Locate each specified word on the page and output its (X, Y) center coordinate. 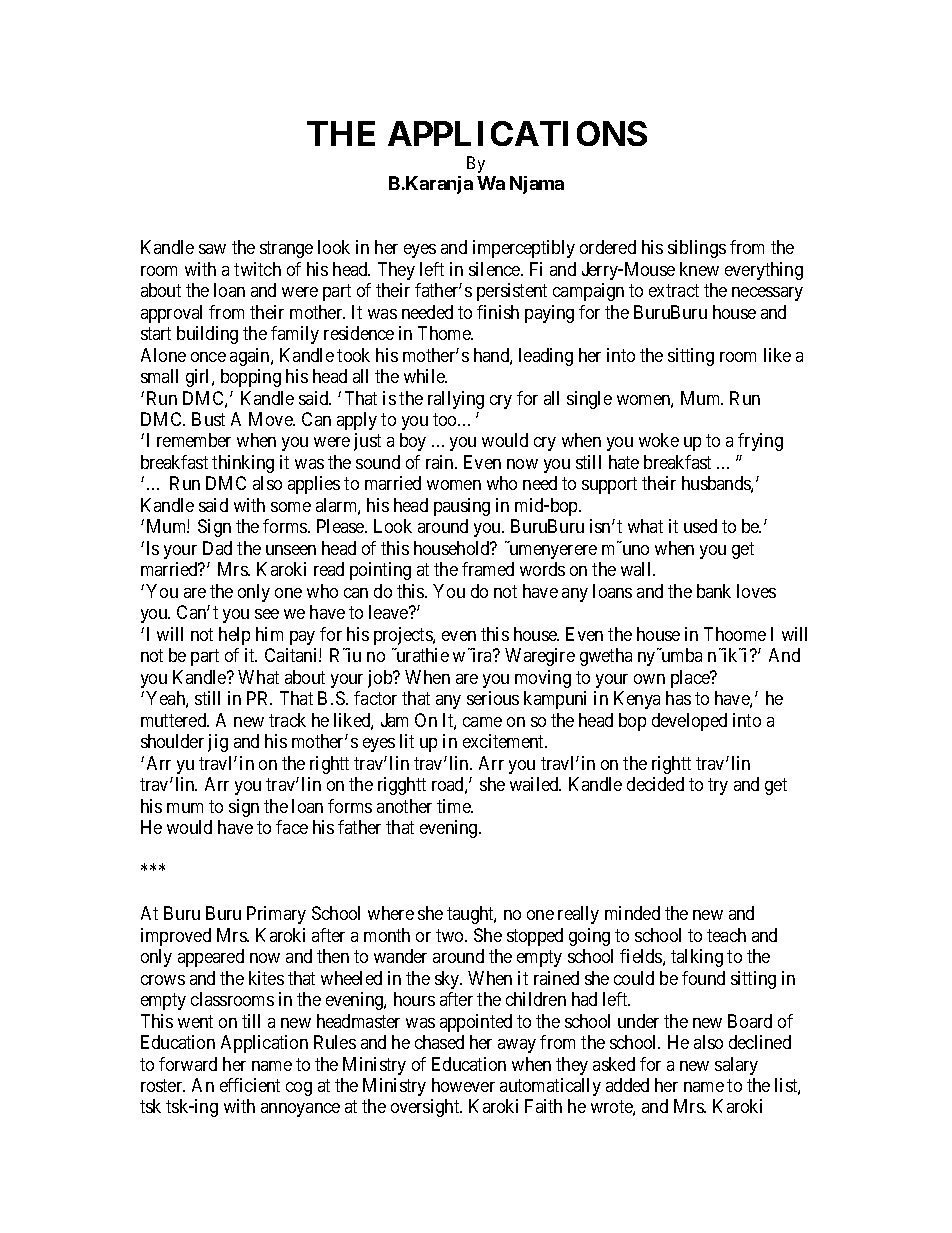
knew (699, 269)
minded (632, 913)
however (463, 1085)
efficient (250, 1085)
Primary (276, 915)
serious (493, 698)
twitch (257, 269)
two (451, 935)
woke (659, 440)
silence (495, 269)
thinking (243, 464)
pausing (462, 507)
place (691, 679)
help (234, 636)
